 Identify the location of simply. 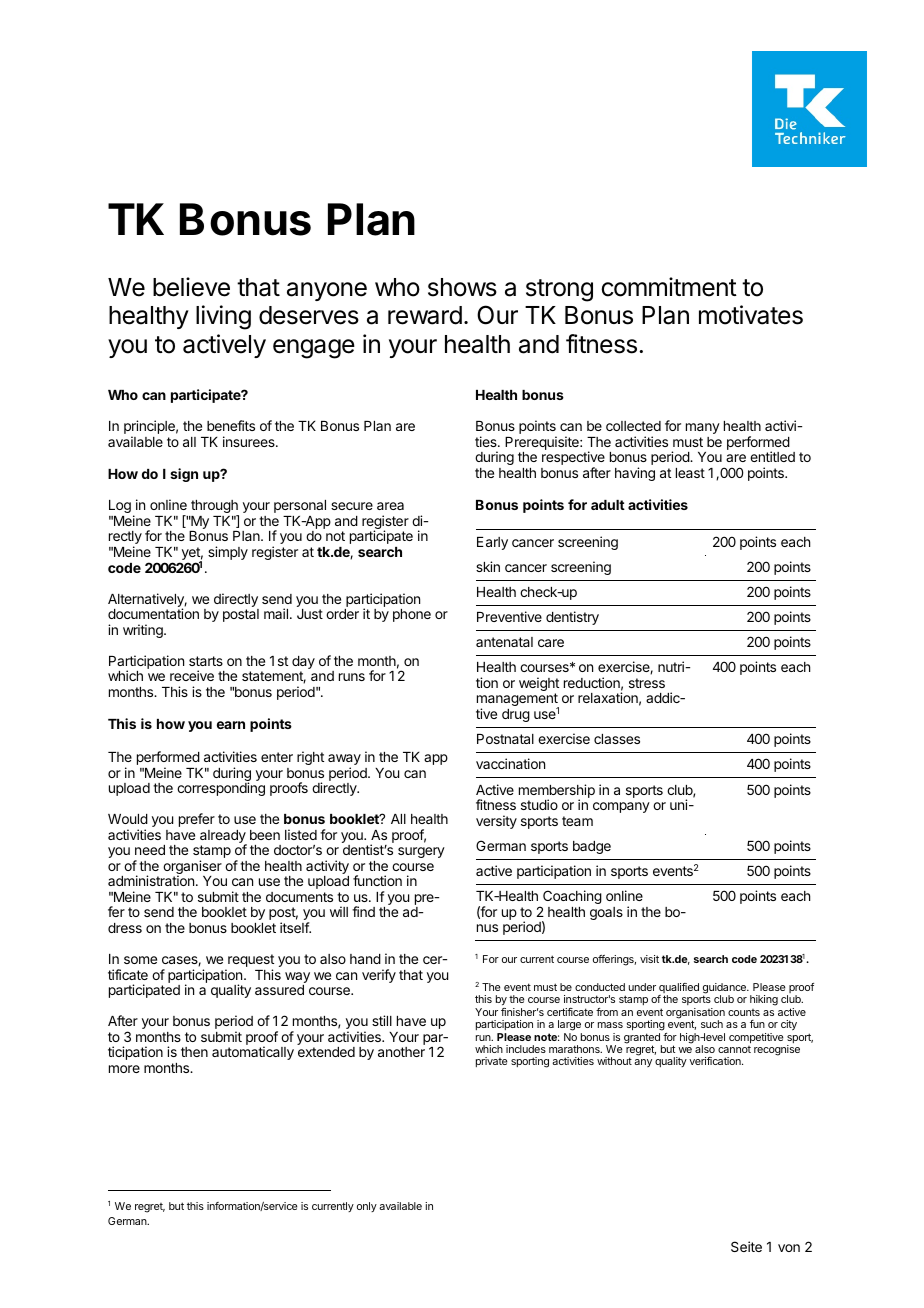
(228, 553).
